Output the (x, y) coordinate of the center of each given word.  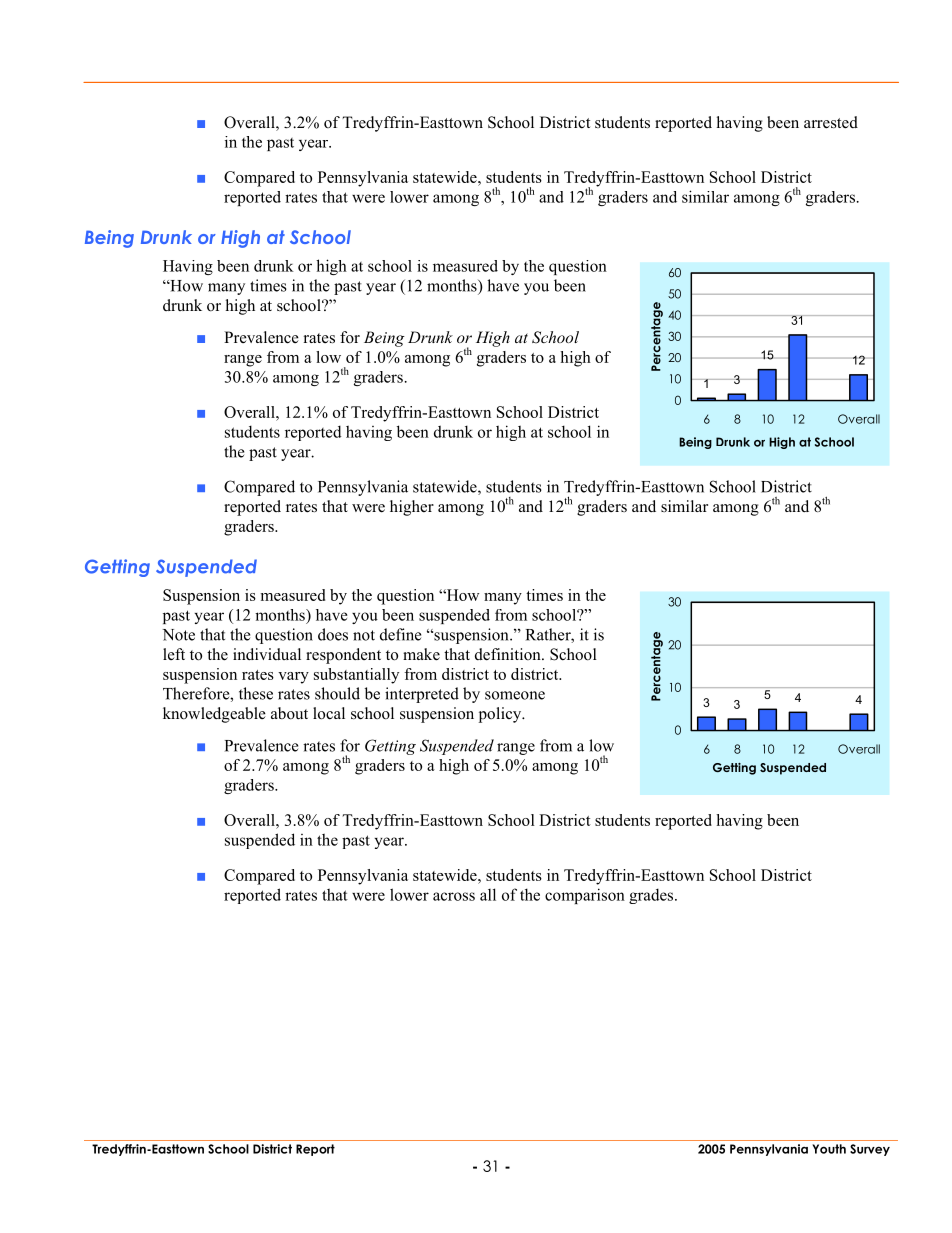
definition (509, 654)
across (454, 896)
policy (501, 715)
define (400, 634)
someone (515, 695)
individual (267, 654)
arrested (831, 122)
